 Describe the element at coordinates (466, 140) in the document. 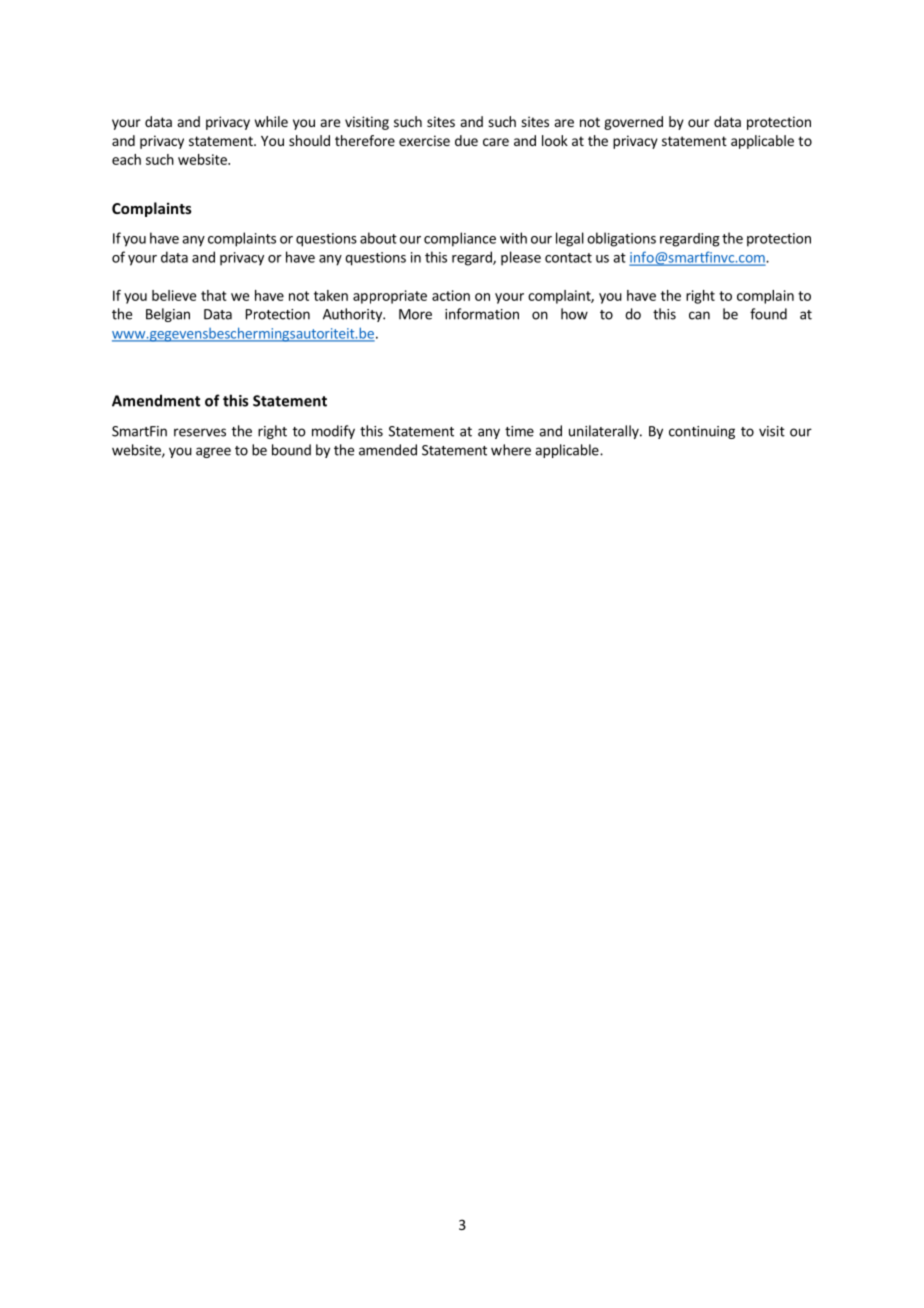

I see `due` at that location.
